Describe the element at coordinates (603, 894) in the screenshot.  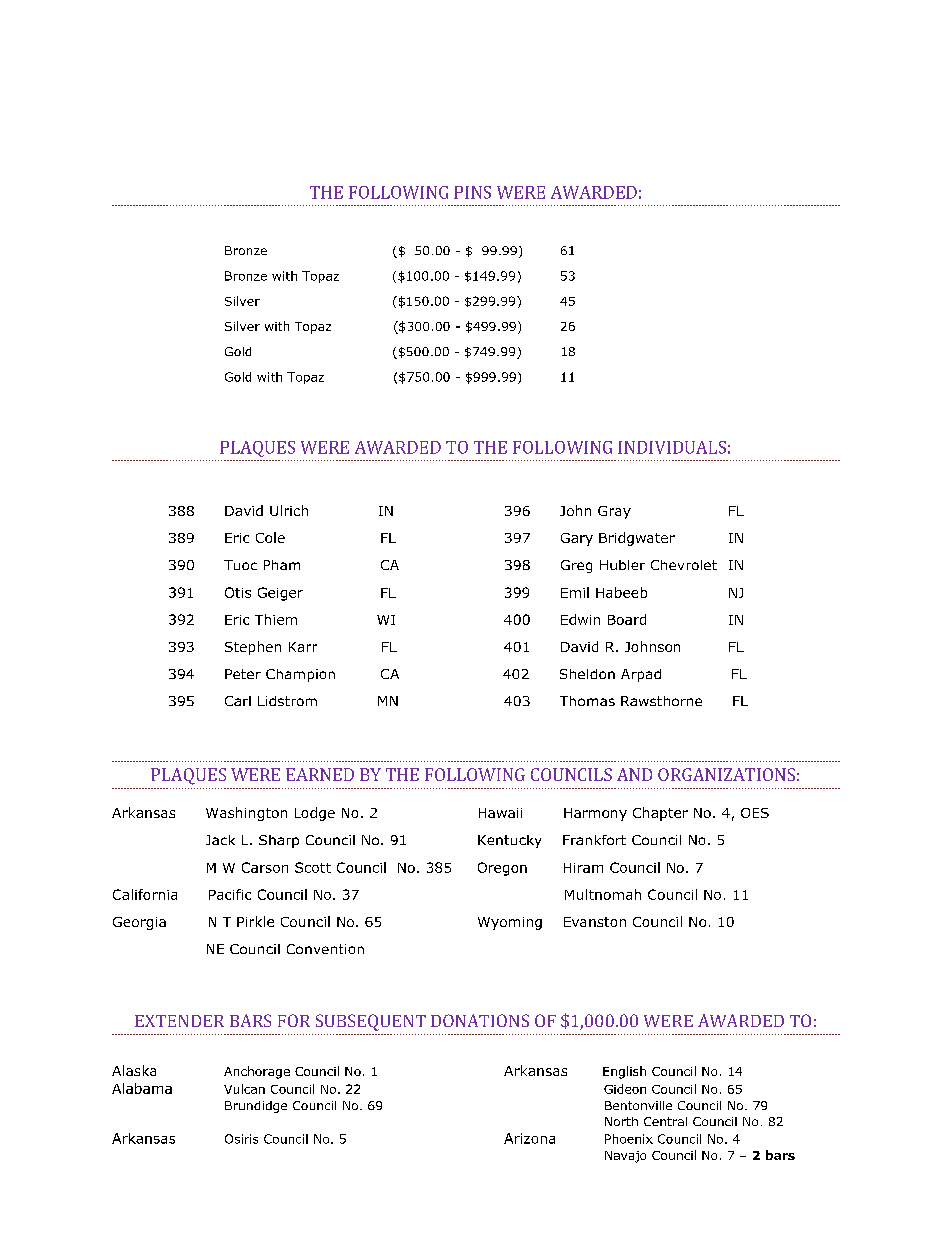
I see `Multnomah` at that location.
